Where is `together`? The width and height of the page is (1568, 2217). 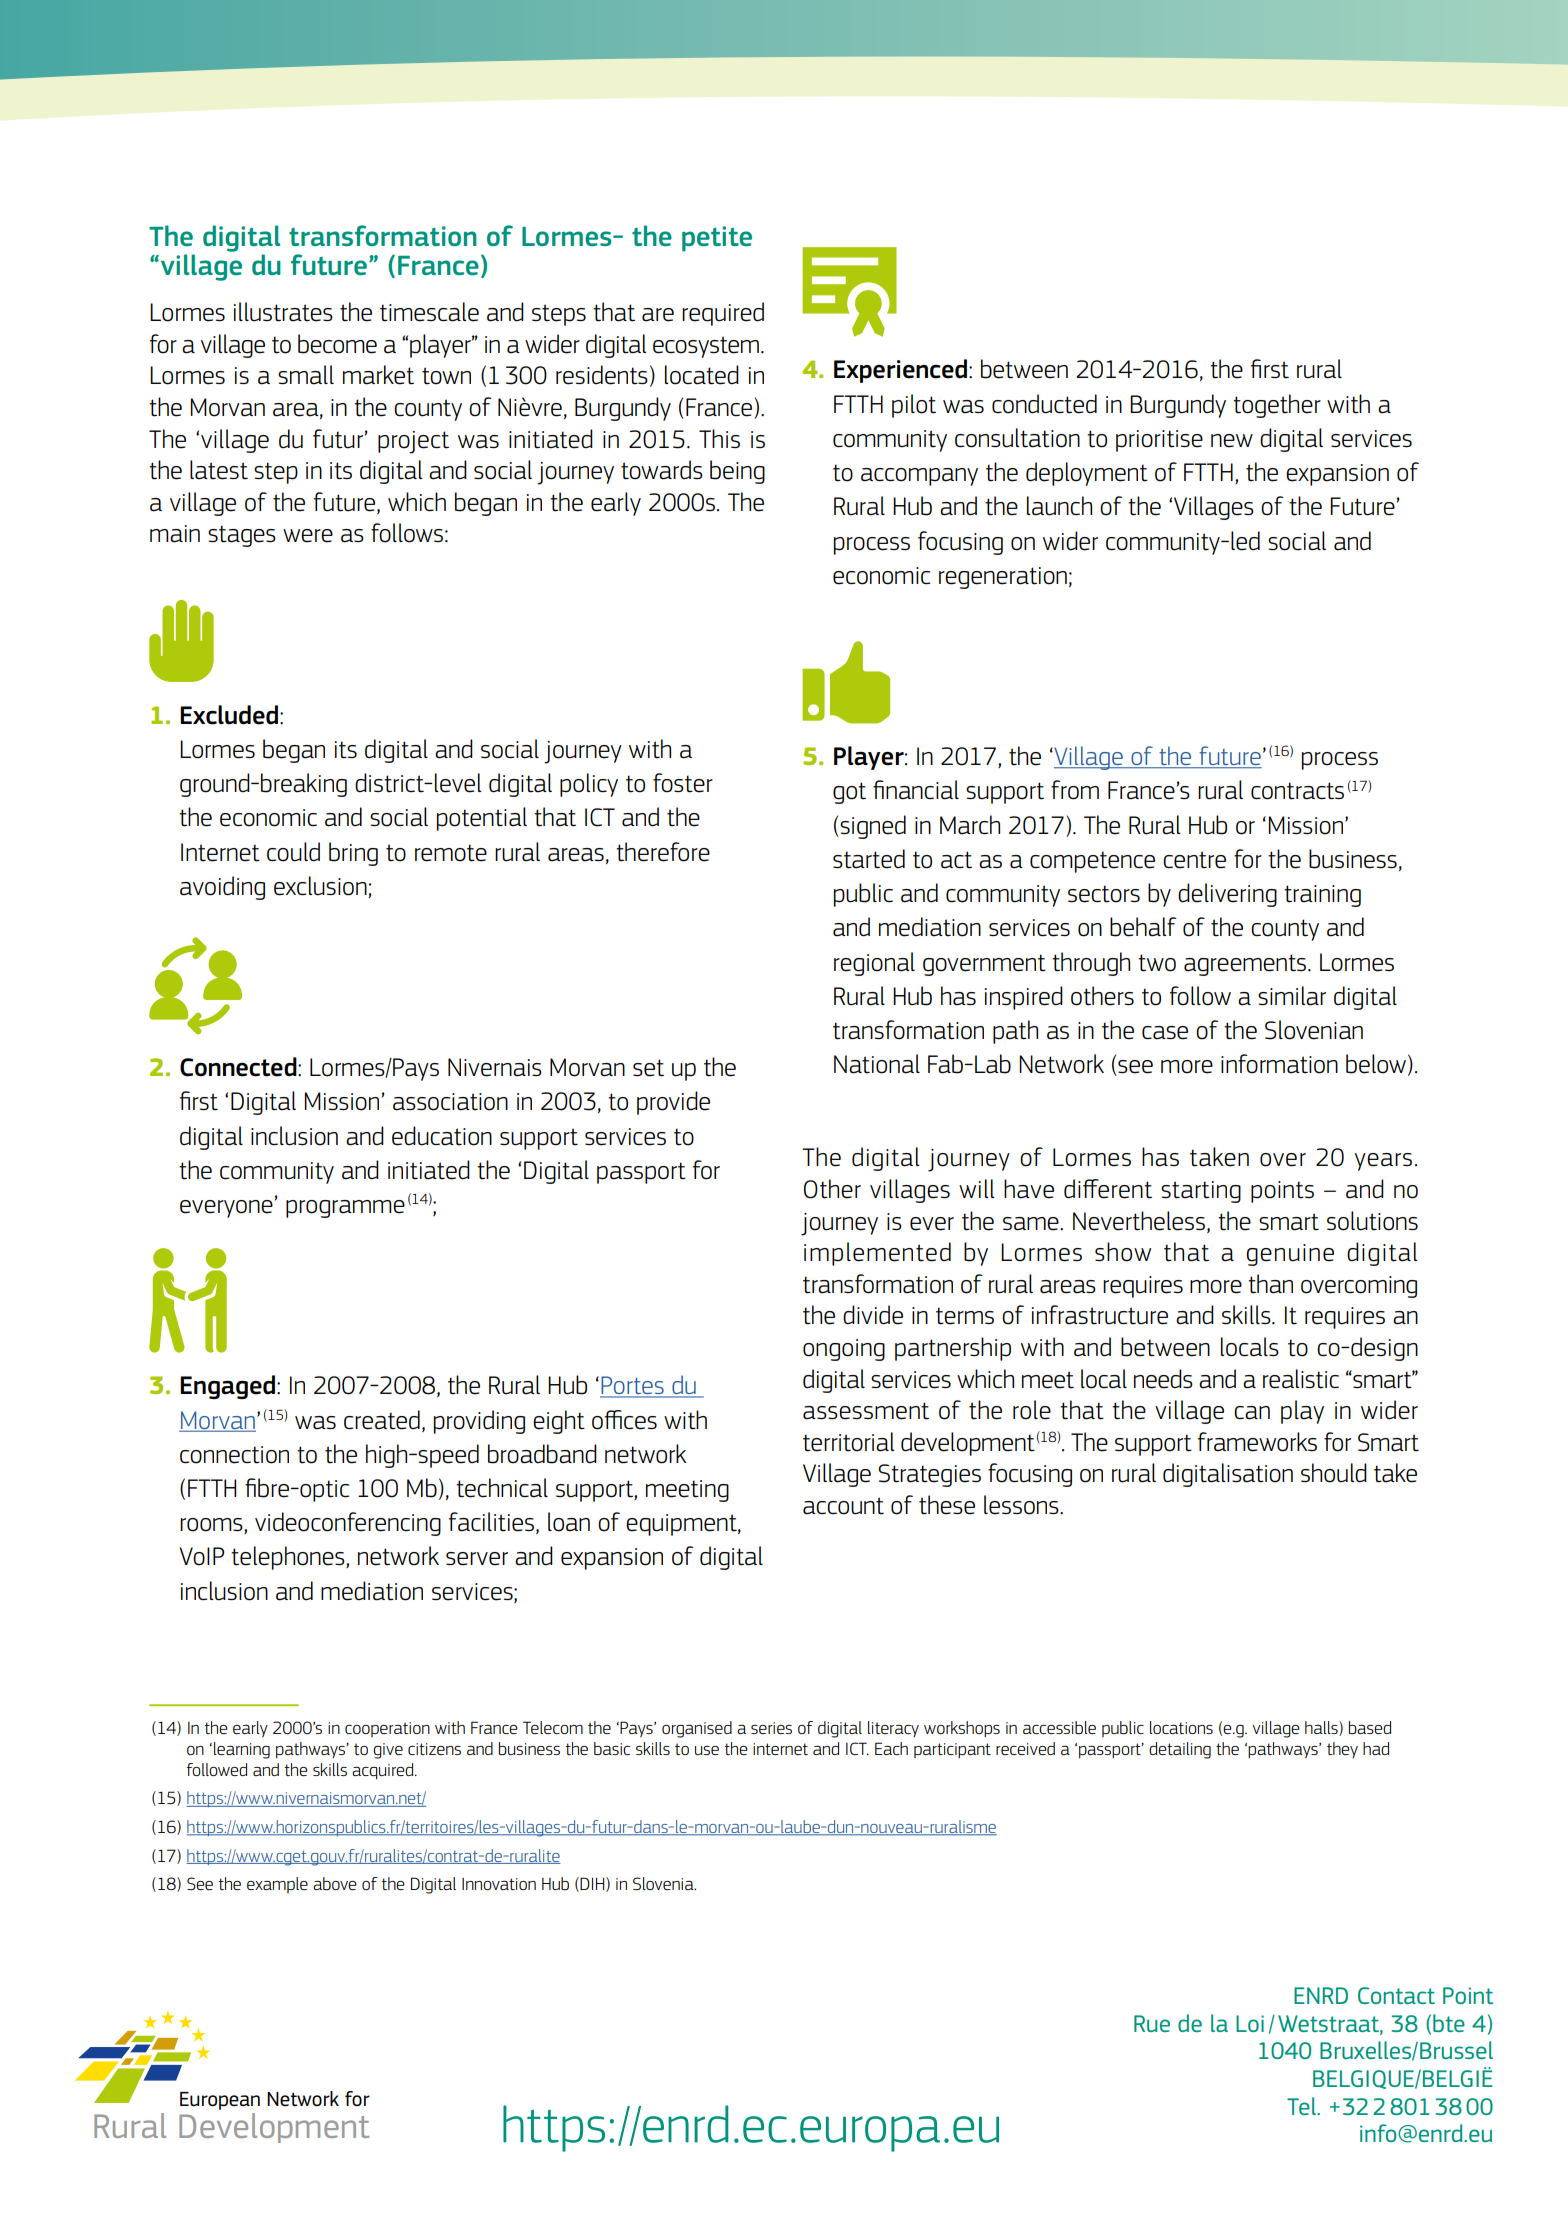 together is located at coordinates (1277, 406).
